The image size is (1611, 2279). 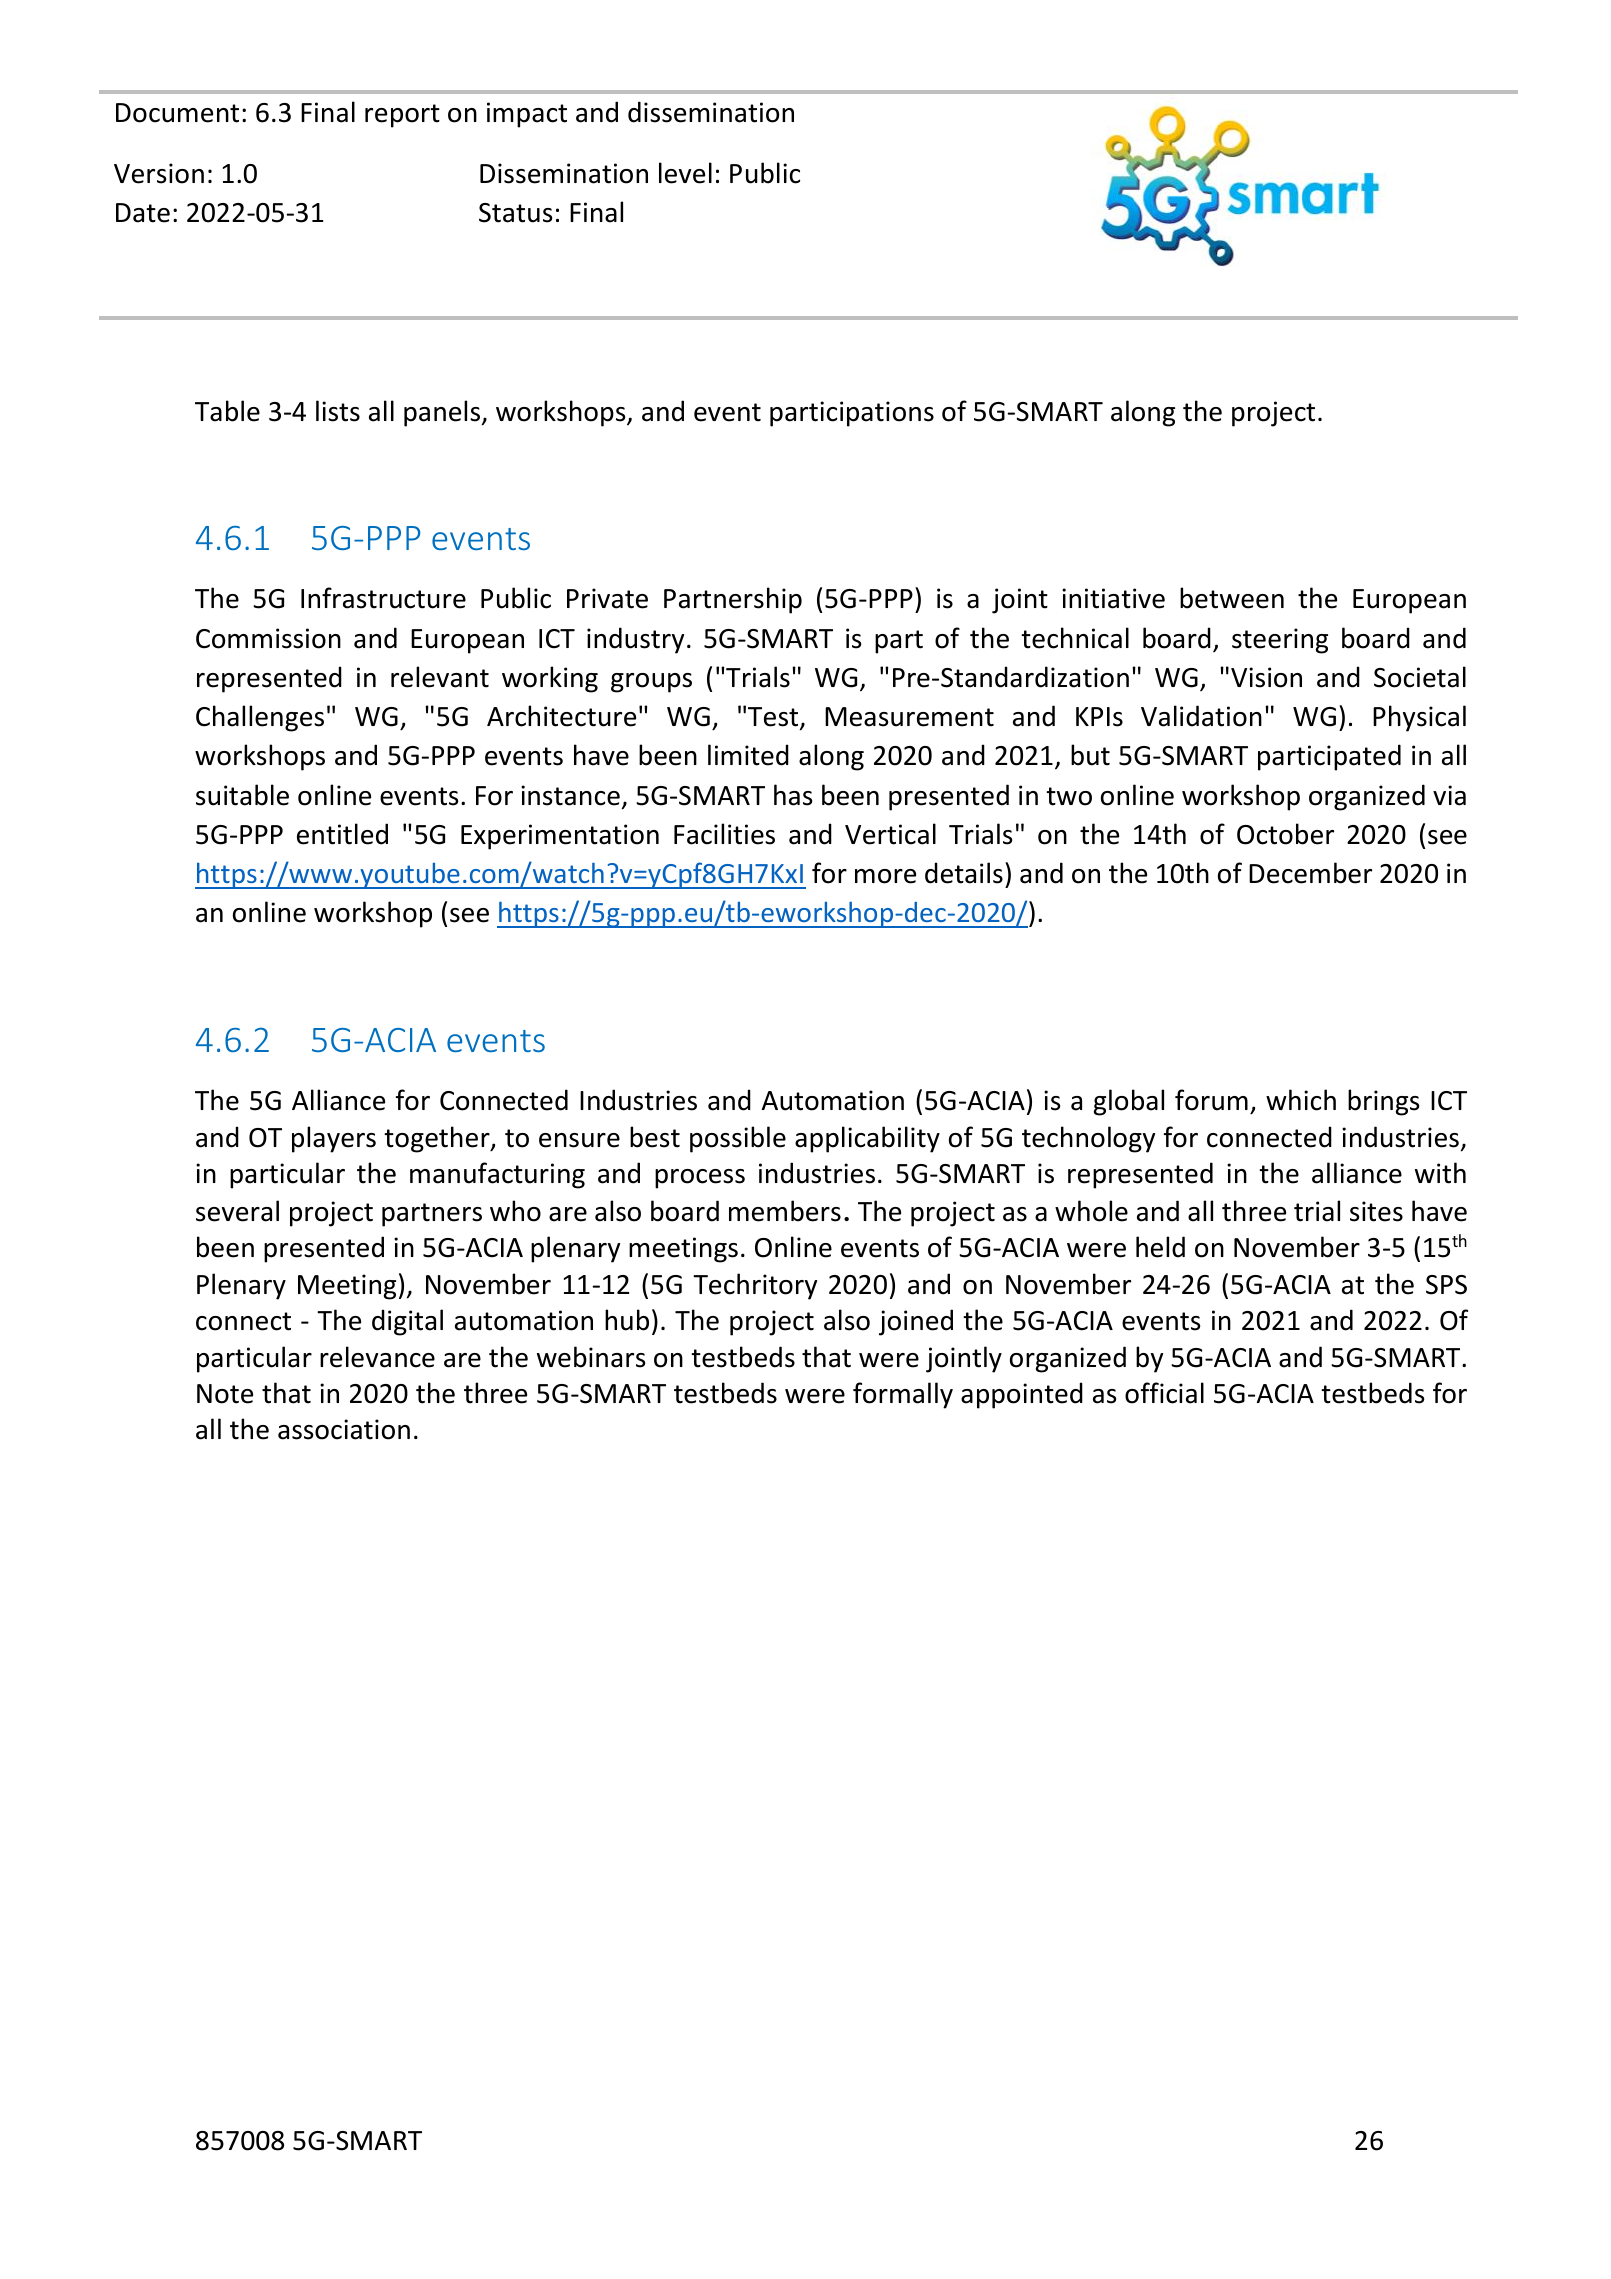 I want to click on Note, so click(x=225, y=1394).
